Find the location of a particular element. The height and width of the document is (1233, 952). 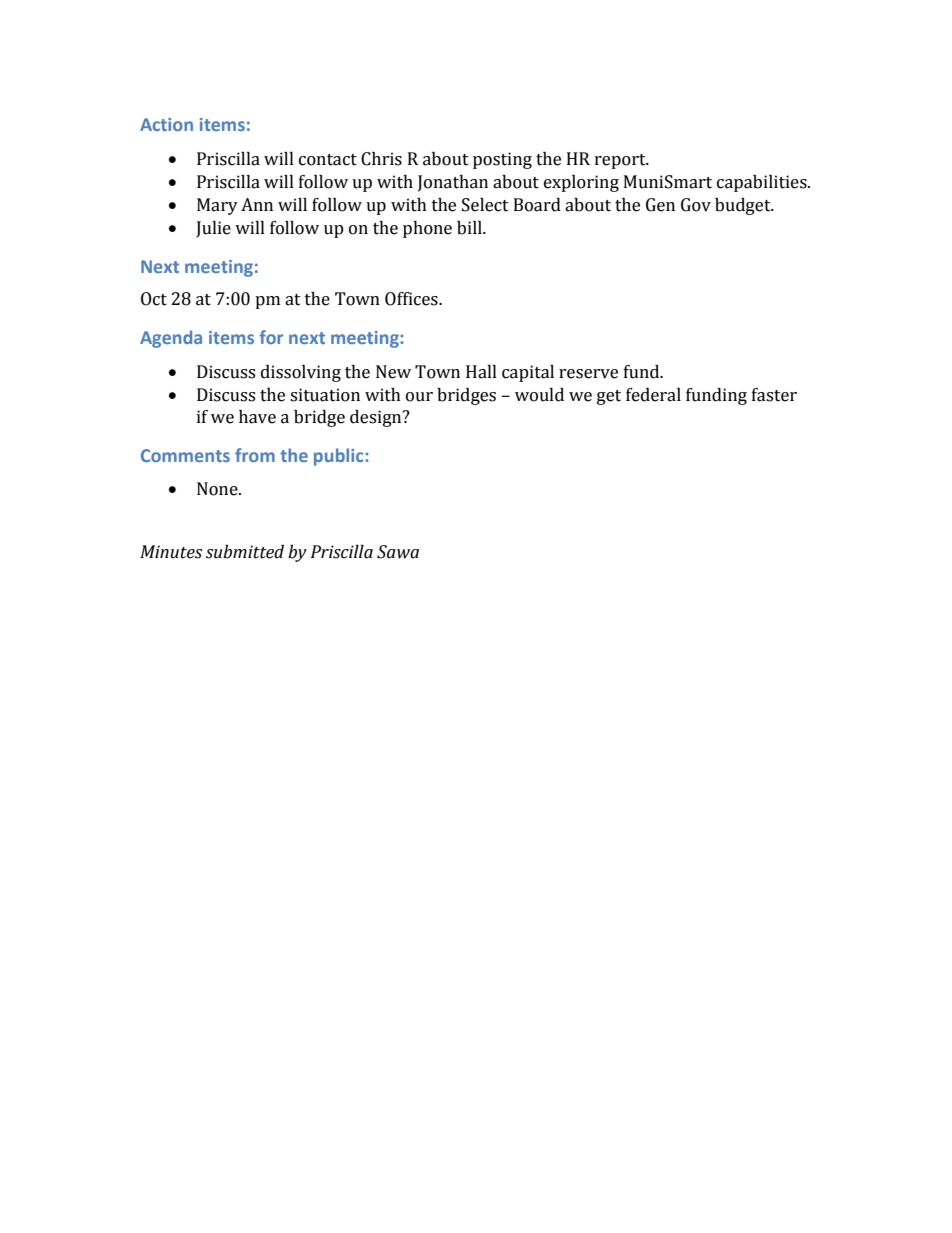

Action is located at coordinates (166, 124).
